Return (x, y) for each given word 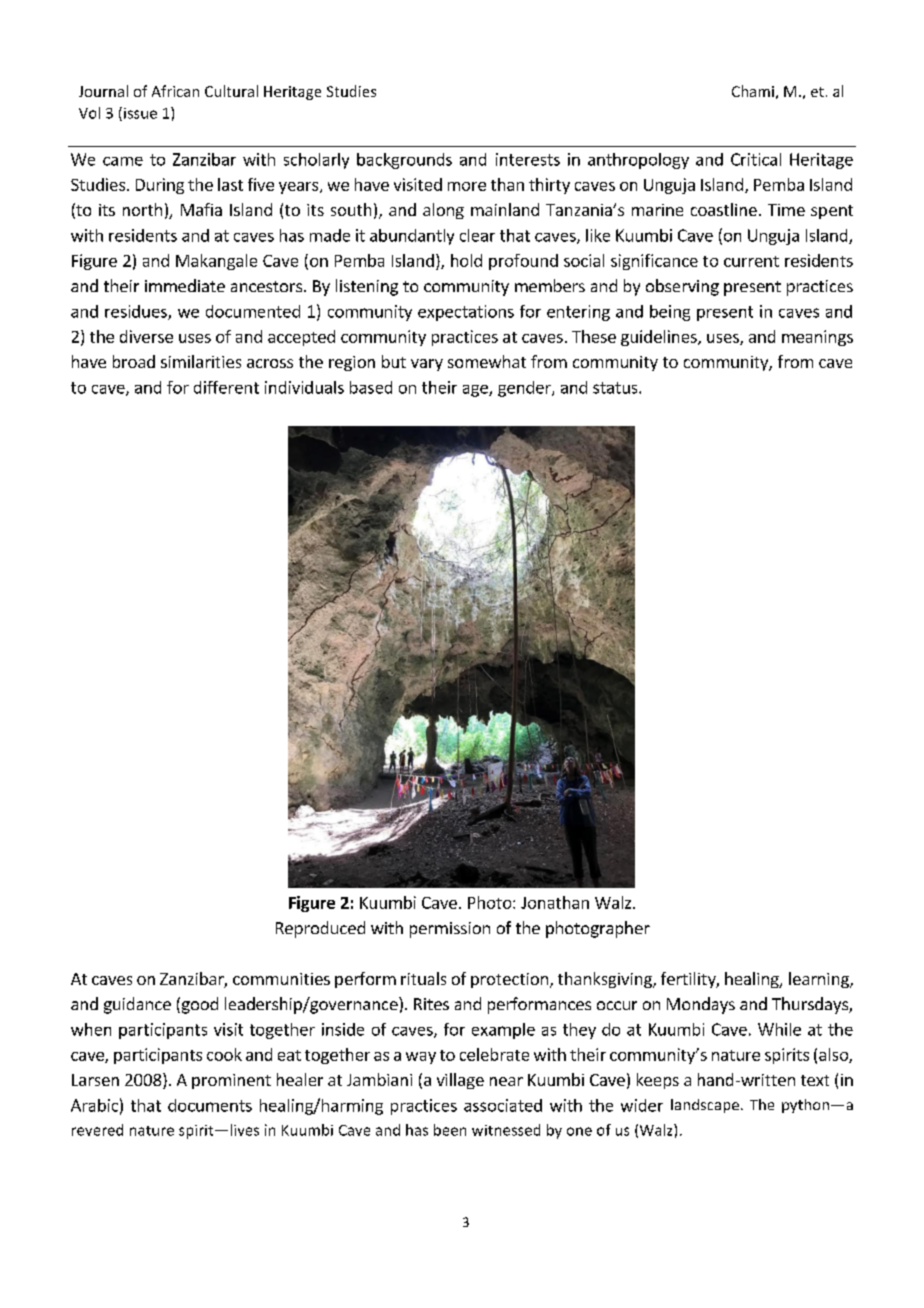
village (460, 1081)
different (226, 387)
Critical (756, 159)
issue (140, 113)
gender (525, 389)
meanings (817, 338)
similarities (201, 361)
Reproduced (320, 929)
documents (210, 1105)
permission (450, 930)
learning (820, 980)
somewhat (487, 361)
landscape (705, 1106)
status (616, 388)
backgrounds (404, 161)
